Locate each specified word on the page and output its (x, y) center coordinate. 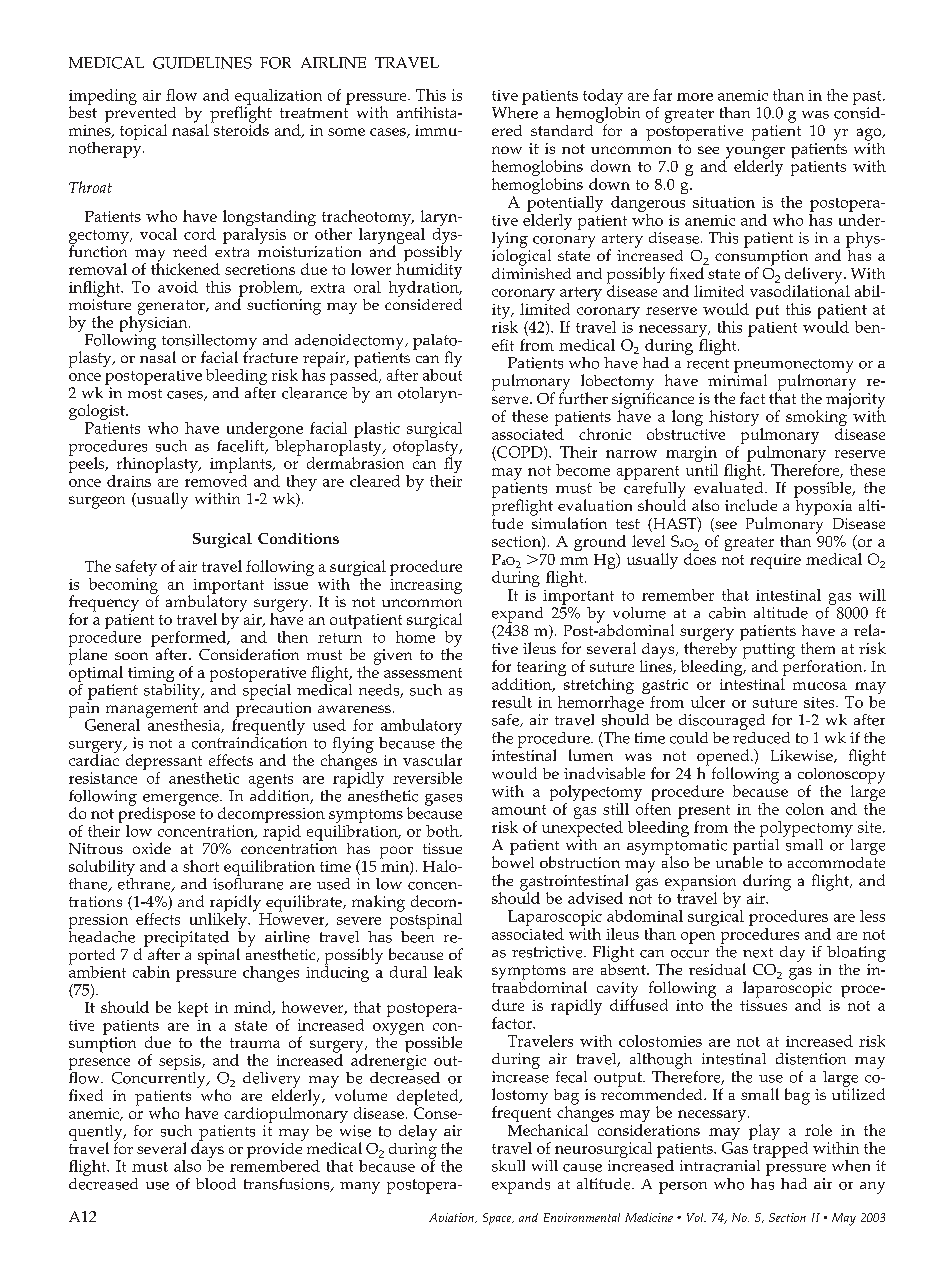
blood (216, 1184)
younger (754, 153)
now (507, 150)
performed (190, 640)
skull (508, 1166)
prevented (140, 114)
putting (767, 650)
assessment (423, 673)
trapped (779, 1148)
